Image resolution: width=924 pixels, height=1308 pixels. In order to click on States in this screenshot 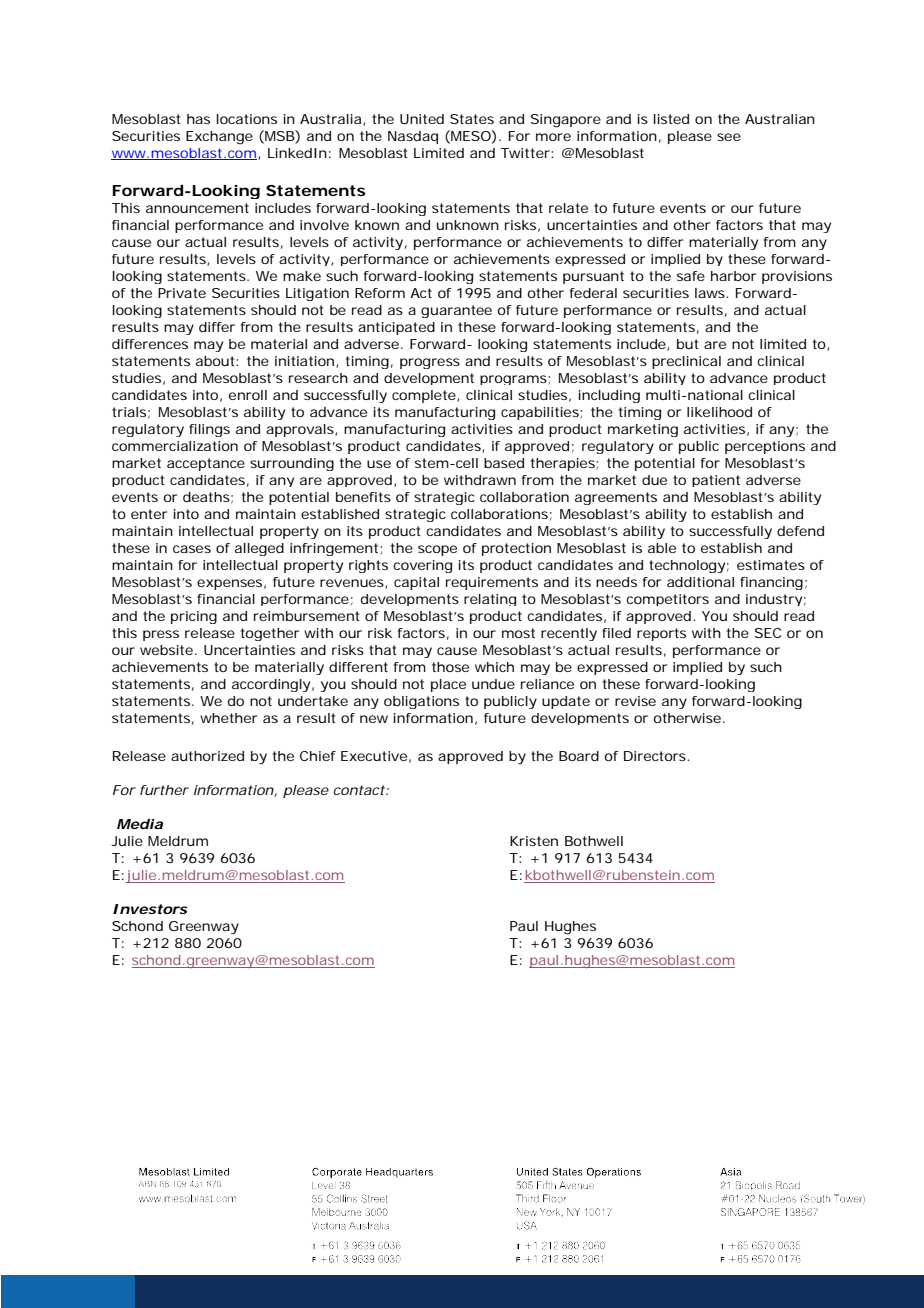, I will do `click(472, 119)`.
